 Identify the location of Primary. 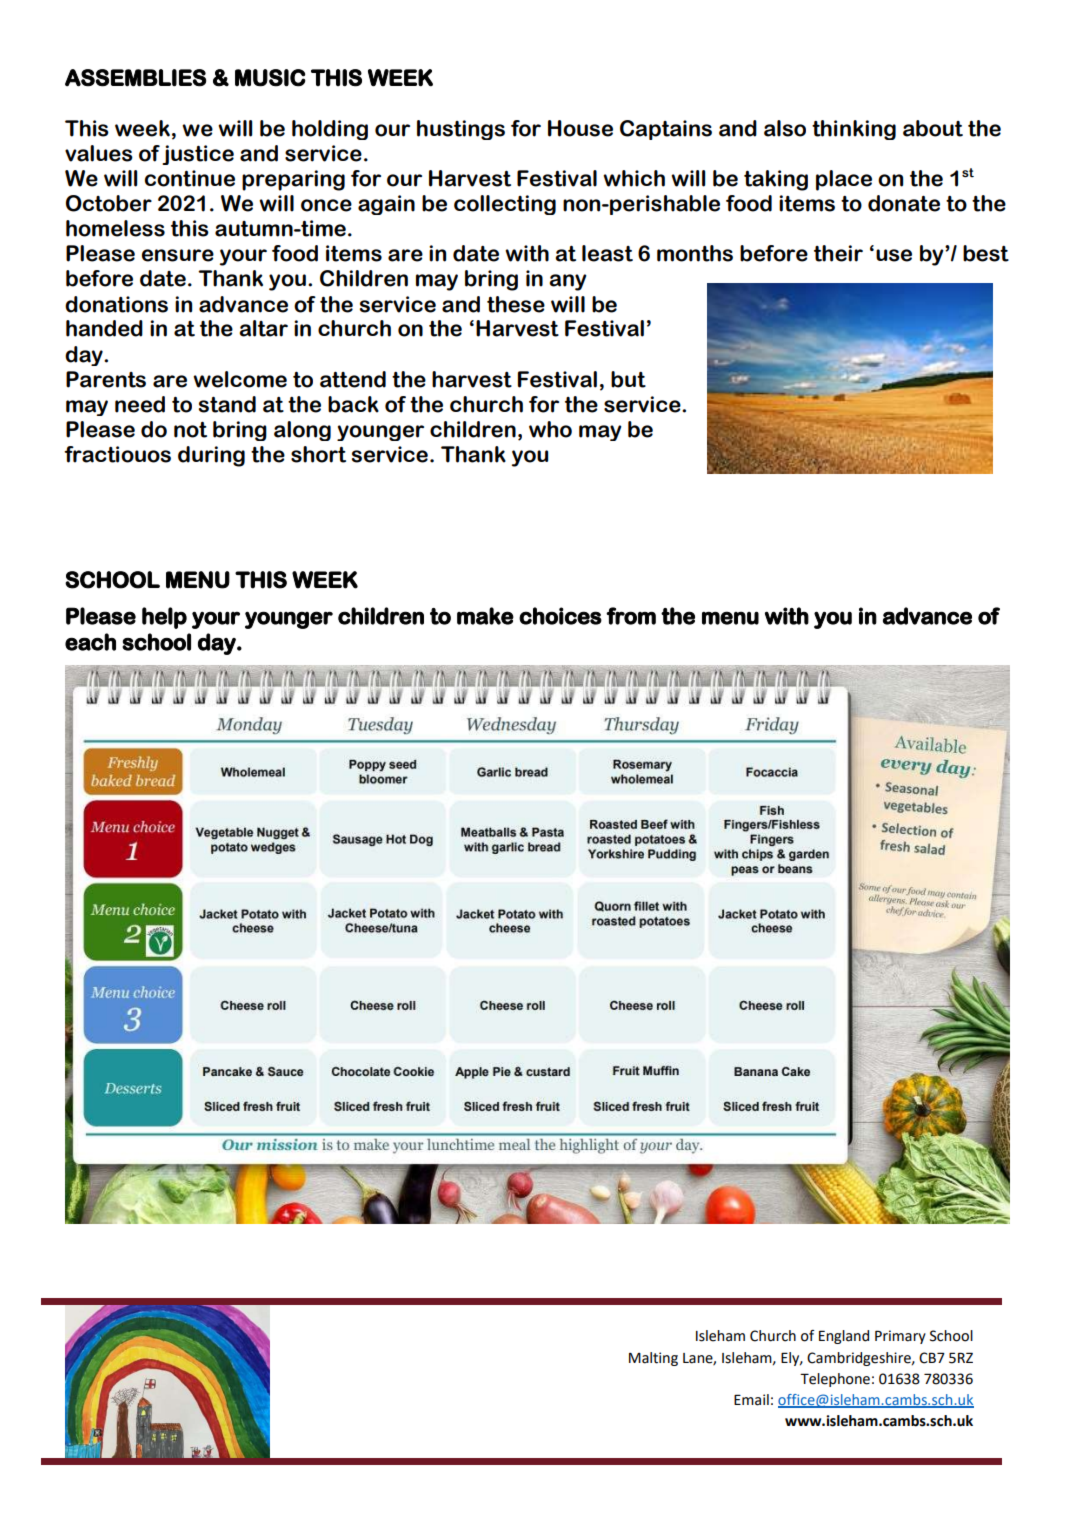
(900, 1337).
